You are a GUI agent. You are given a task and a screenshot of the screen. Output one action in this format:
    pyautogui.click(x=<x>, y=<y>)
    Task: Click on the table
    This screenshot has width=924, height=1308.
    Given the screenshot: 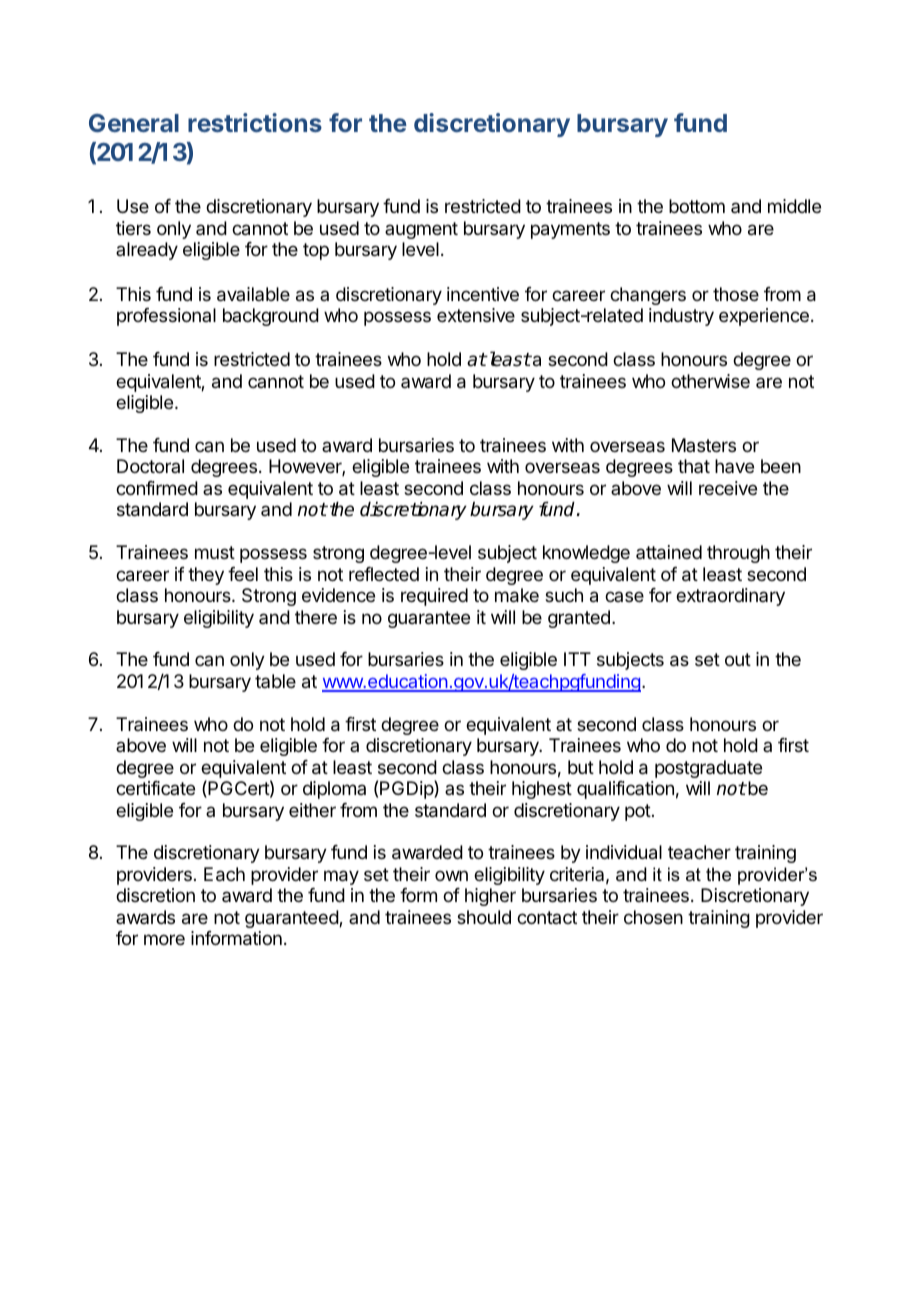 What is the action you would take?
    pyautogui.click(x=275, y=681)
